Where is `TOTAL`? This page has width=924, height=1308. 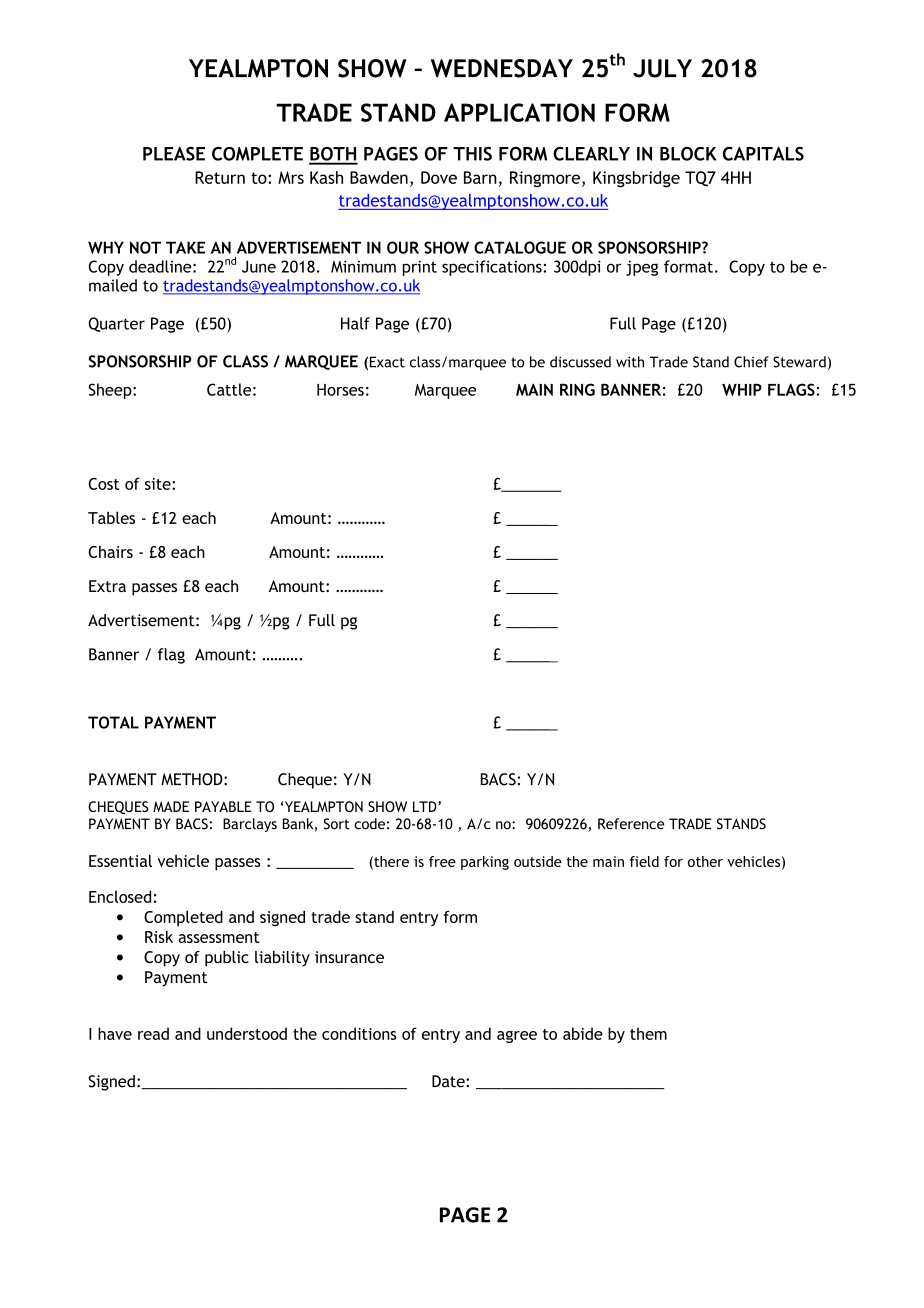
TOTAL is located at coordinates (113, 722).
